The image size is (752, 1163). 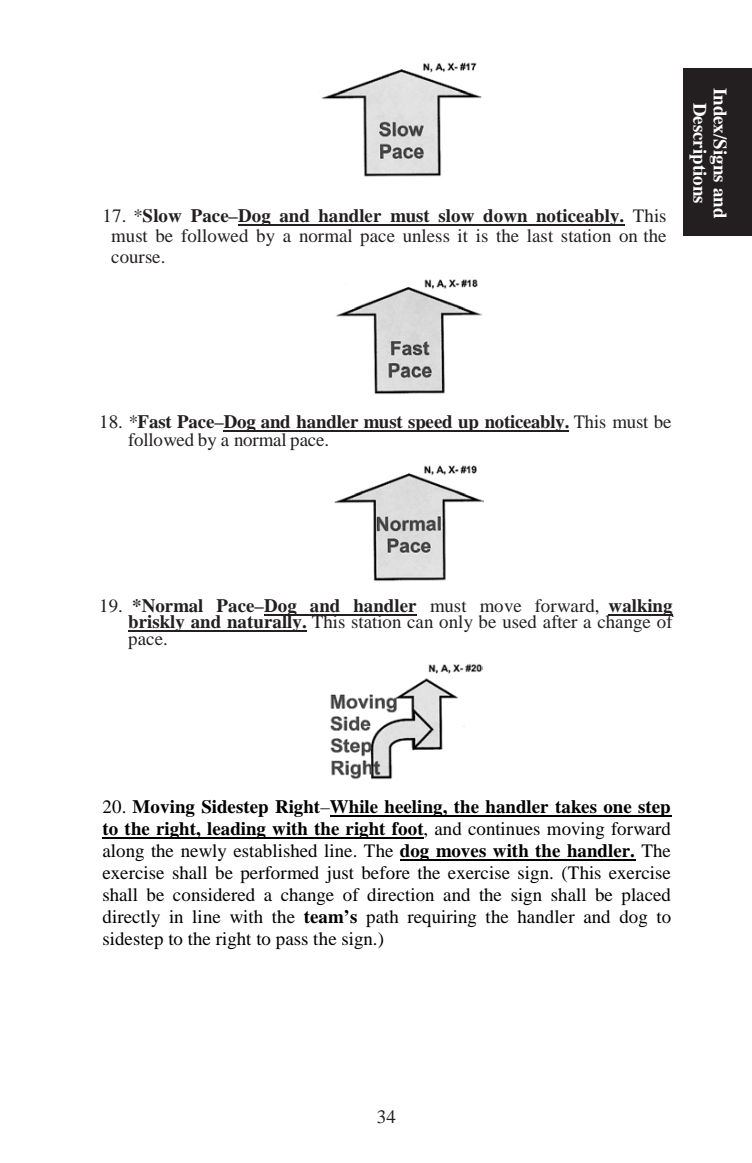 I want to click on considered, so click(x=214, y=894).
